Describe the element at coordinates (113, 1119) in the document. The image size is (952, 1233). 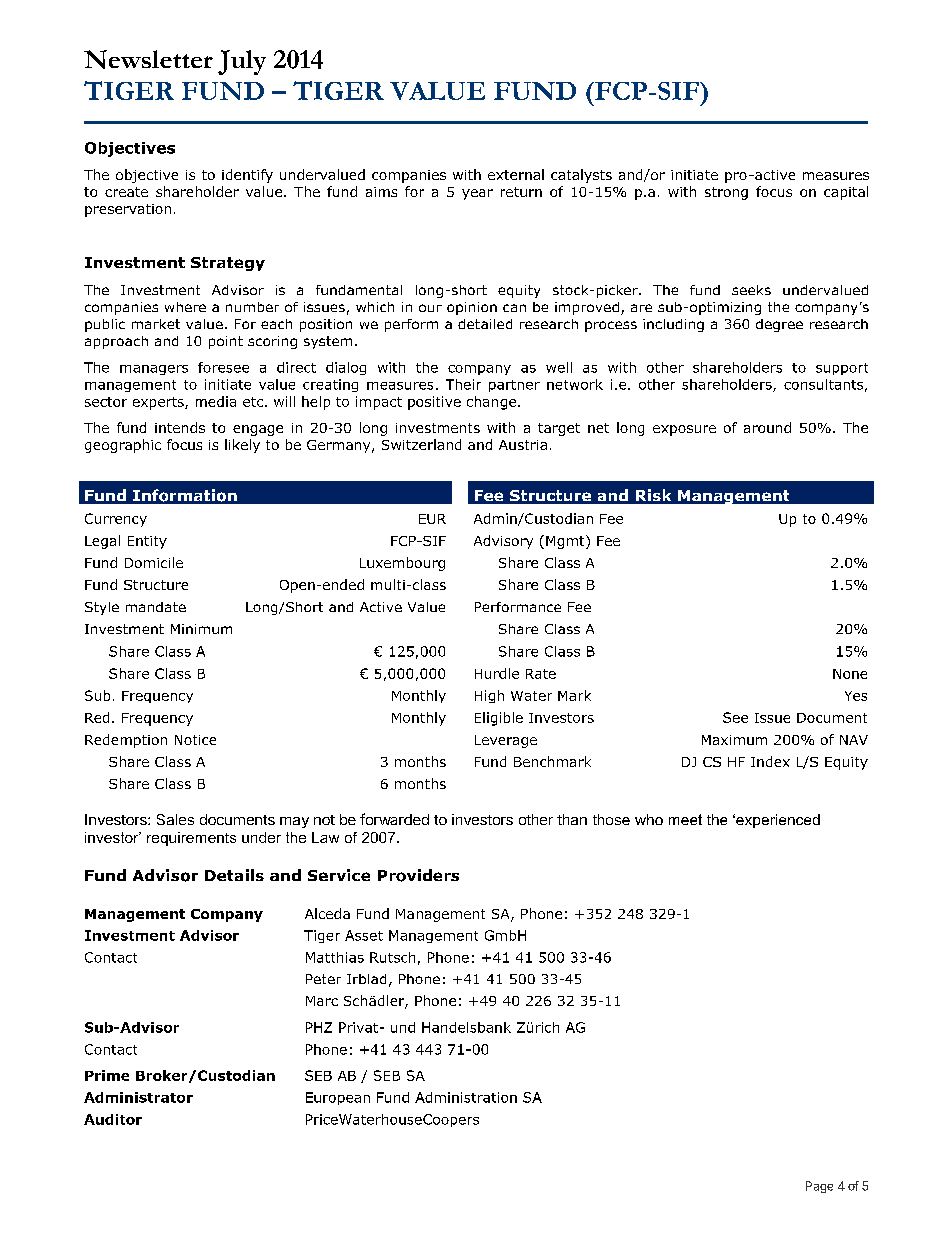
I see `Auditor` at that location.
